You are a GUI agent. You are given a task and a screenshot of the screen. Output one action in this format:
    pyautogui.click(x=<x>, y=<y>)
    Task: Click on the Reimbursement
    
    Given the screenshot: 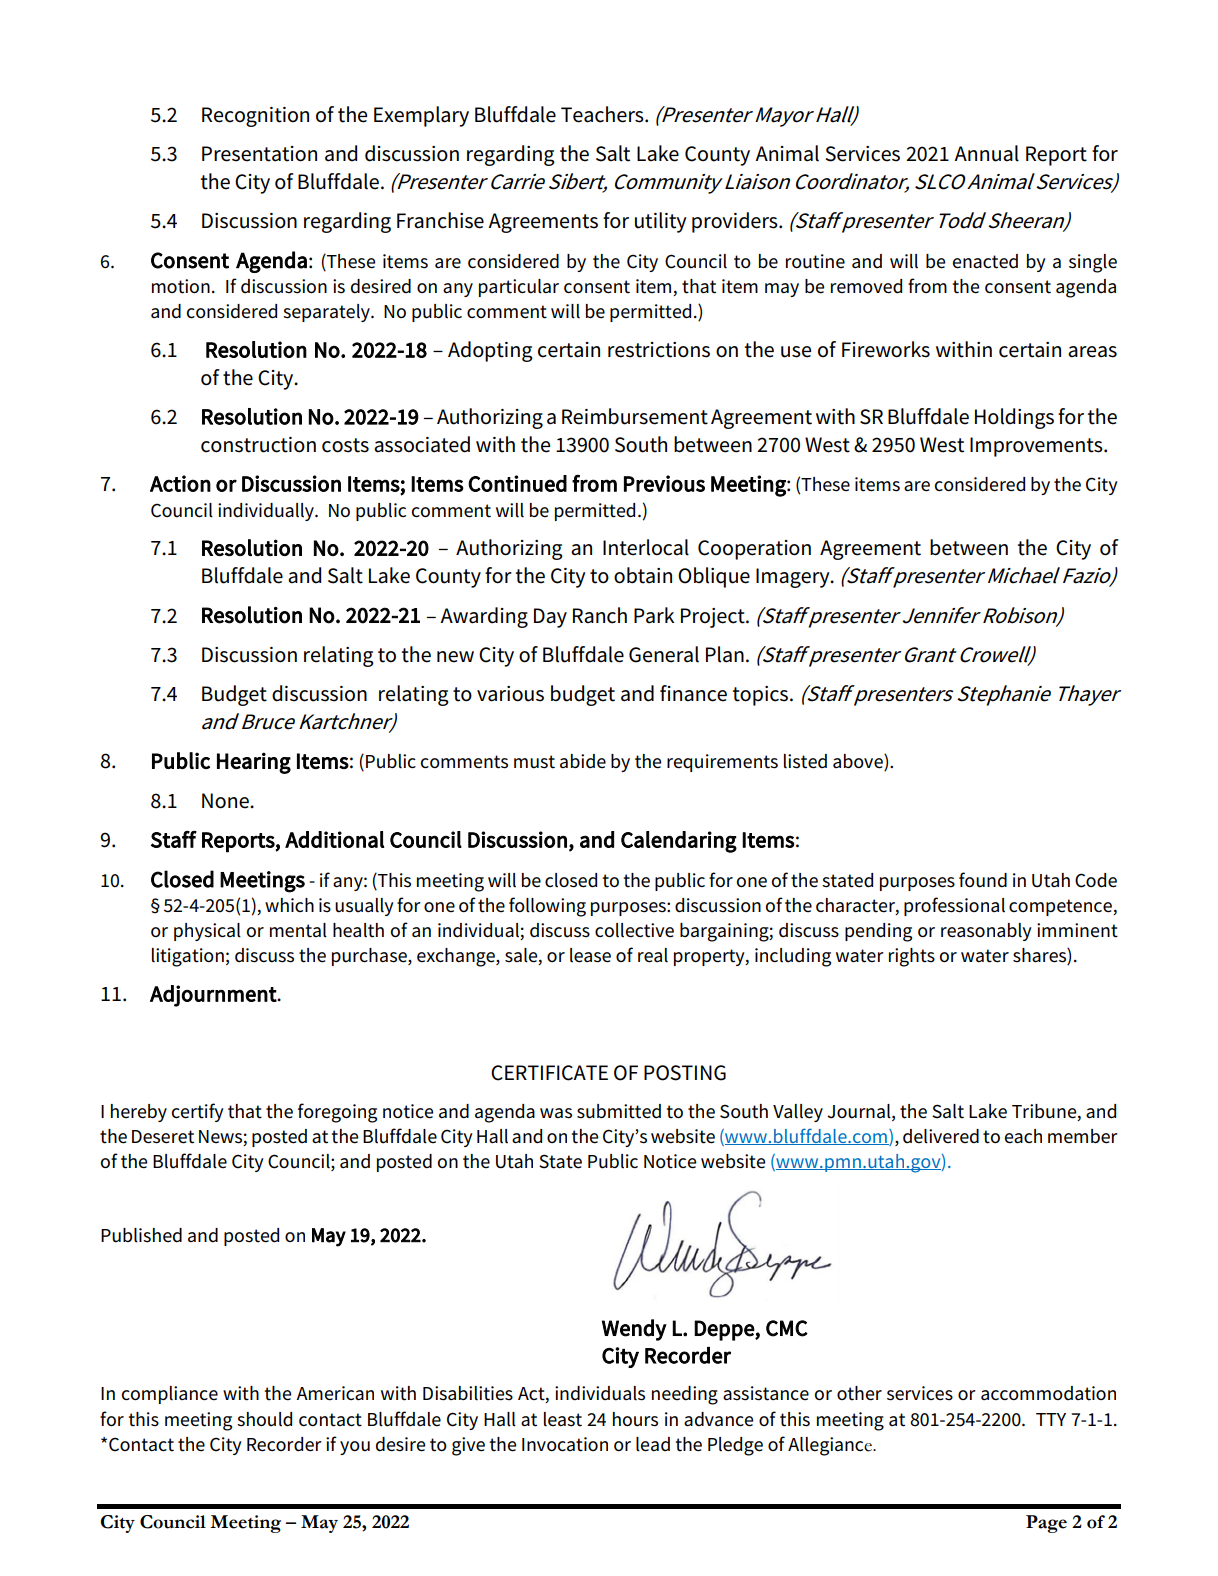 What is the action you would take?
    pyautogui.click(x=635, y=416)
